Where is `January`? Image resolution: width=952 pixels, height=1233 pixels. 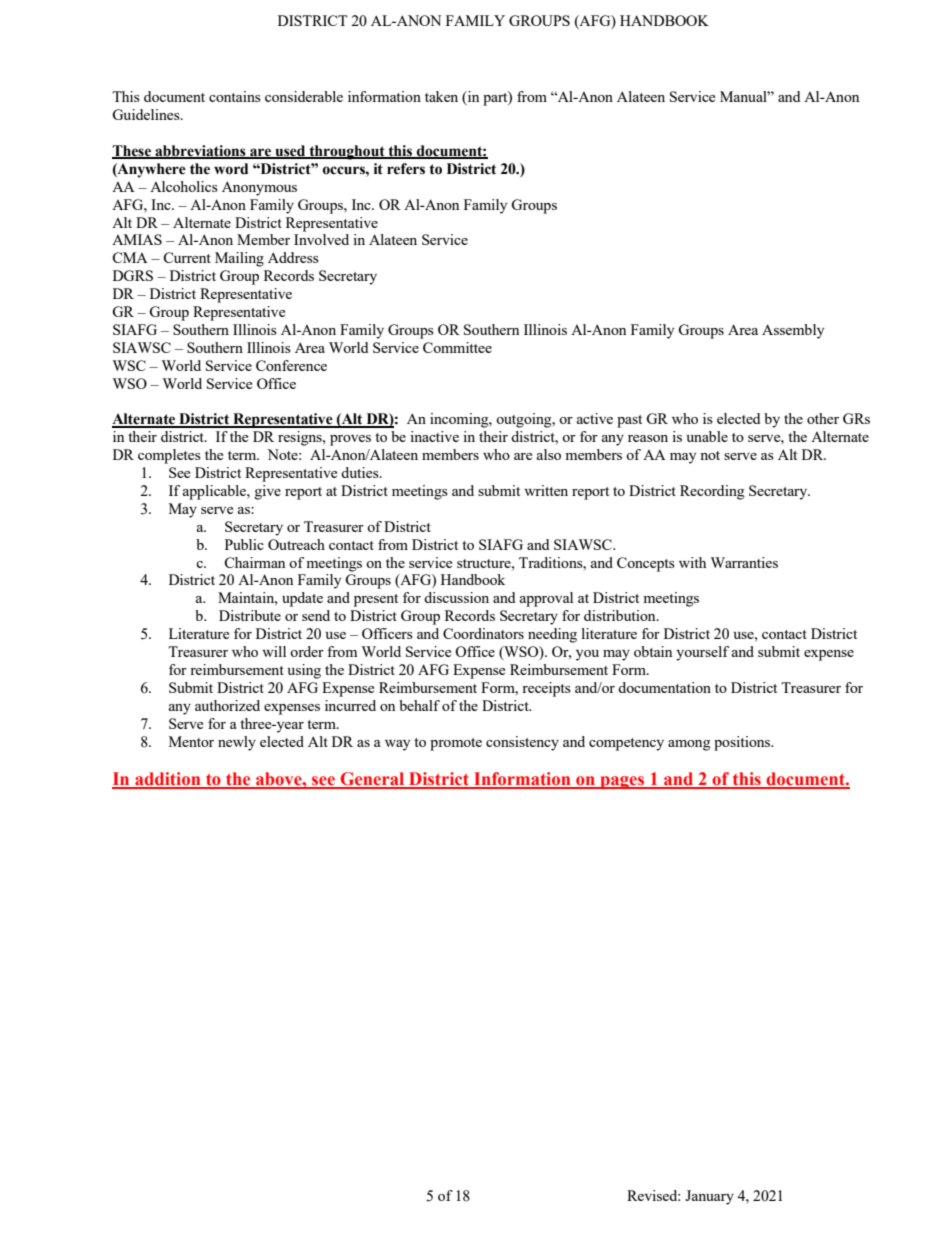
January is located at coordinates (709, 1197).
